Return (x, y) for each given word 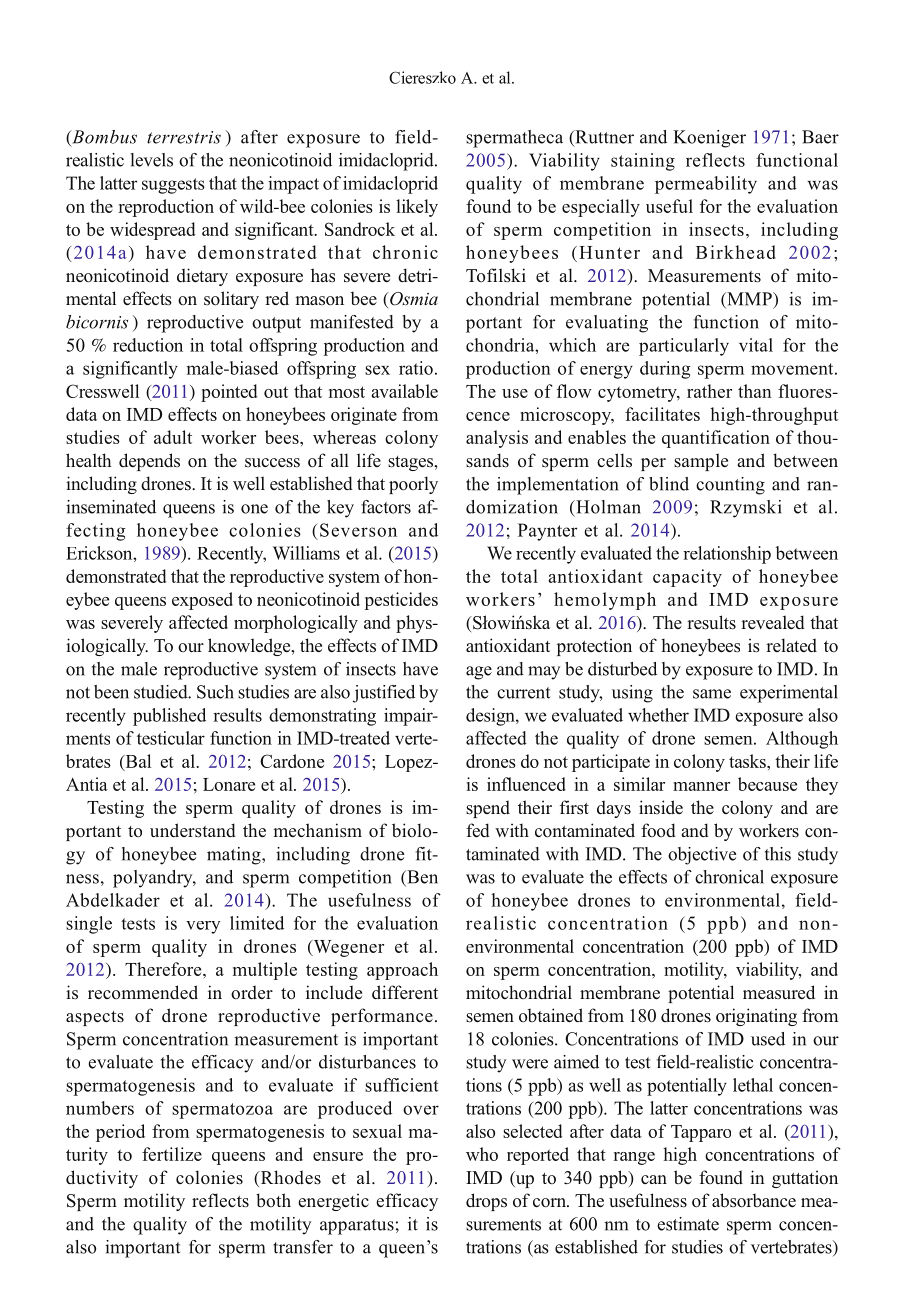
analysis (497, 439)
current (523, 693)
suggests (173, 186)
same (712, 694)
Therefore (164, 969)
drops (486, 1202)
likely (417, 208)
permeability (706, 185)
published (169, 717)
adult (173, 437)
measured (779, 992)
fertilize (172, 1154)
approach (402, 971)
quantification (716, 439)
